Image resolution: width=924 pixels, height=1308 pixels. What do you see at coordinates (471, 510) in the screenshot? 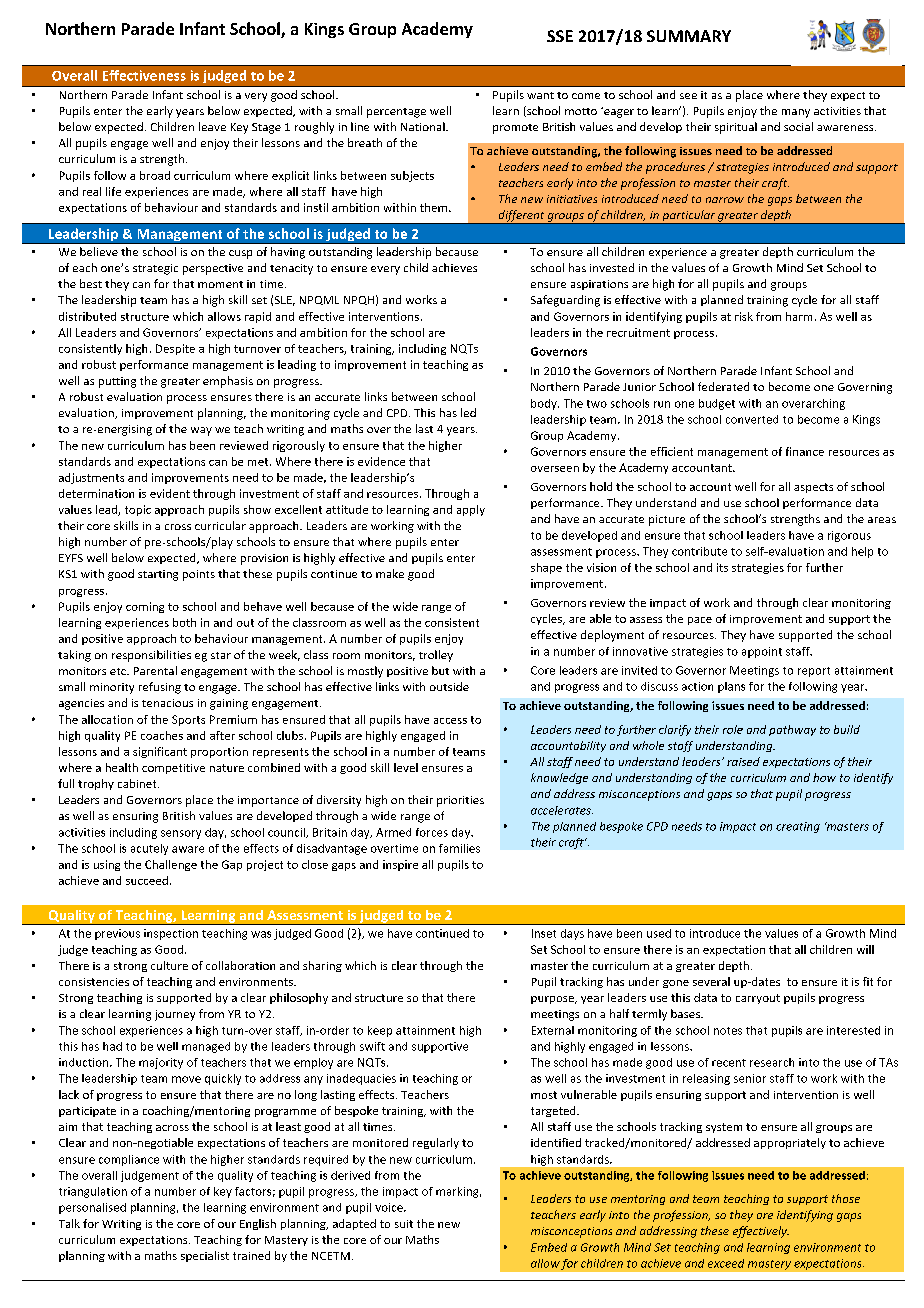
I see `apply` at bounding box center [471, 510].
